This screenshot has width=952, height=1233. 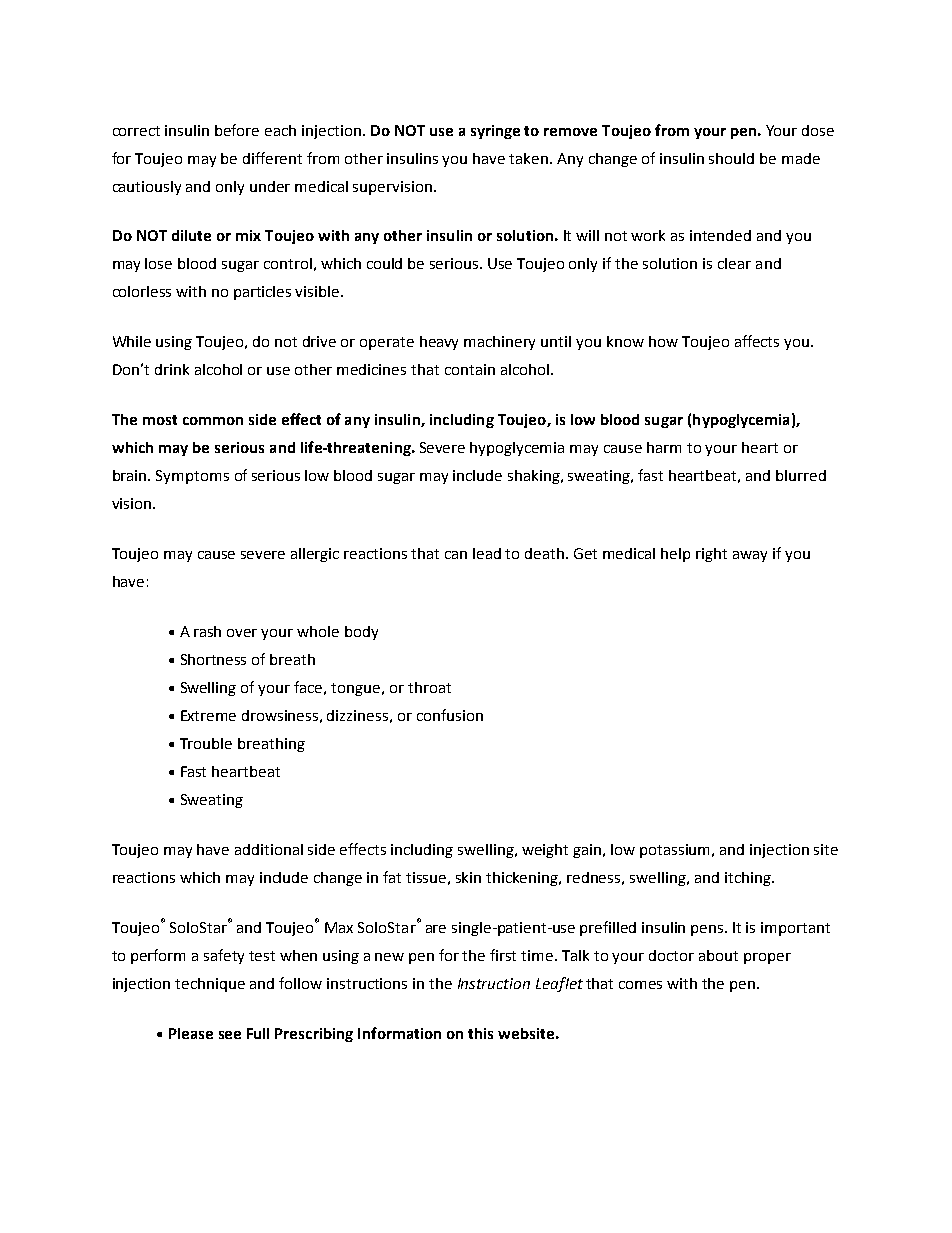 What do you see at coordinates (480, 1033) in the screenshot?
I see `this` at bounding box center [480, 1033].
